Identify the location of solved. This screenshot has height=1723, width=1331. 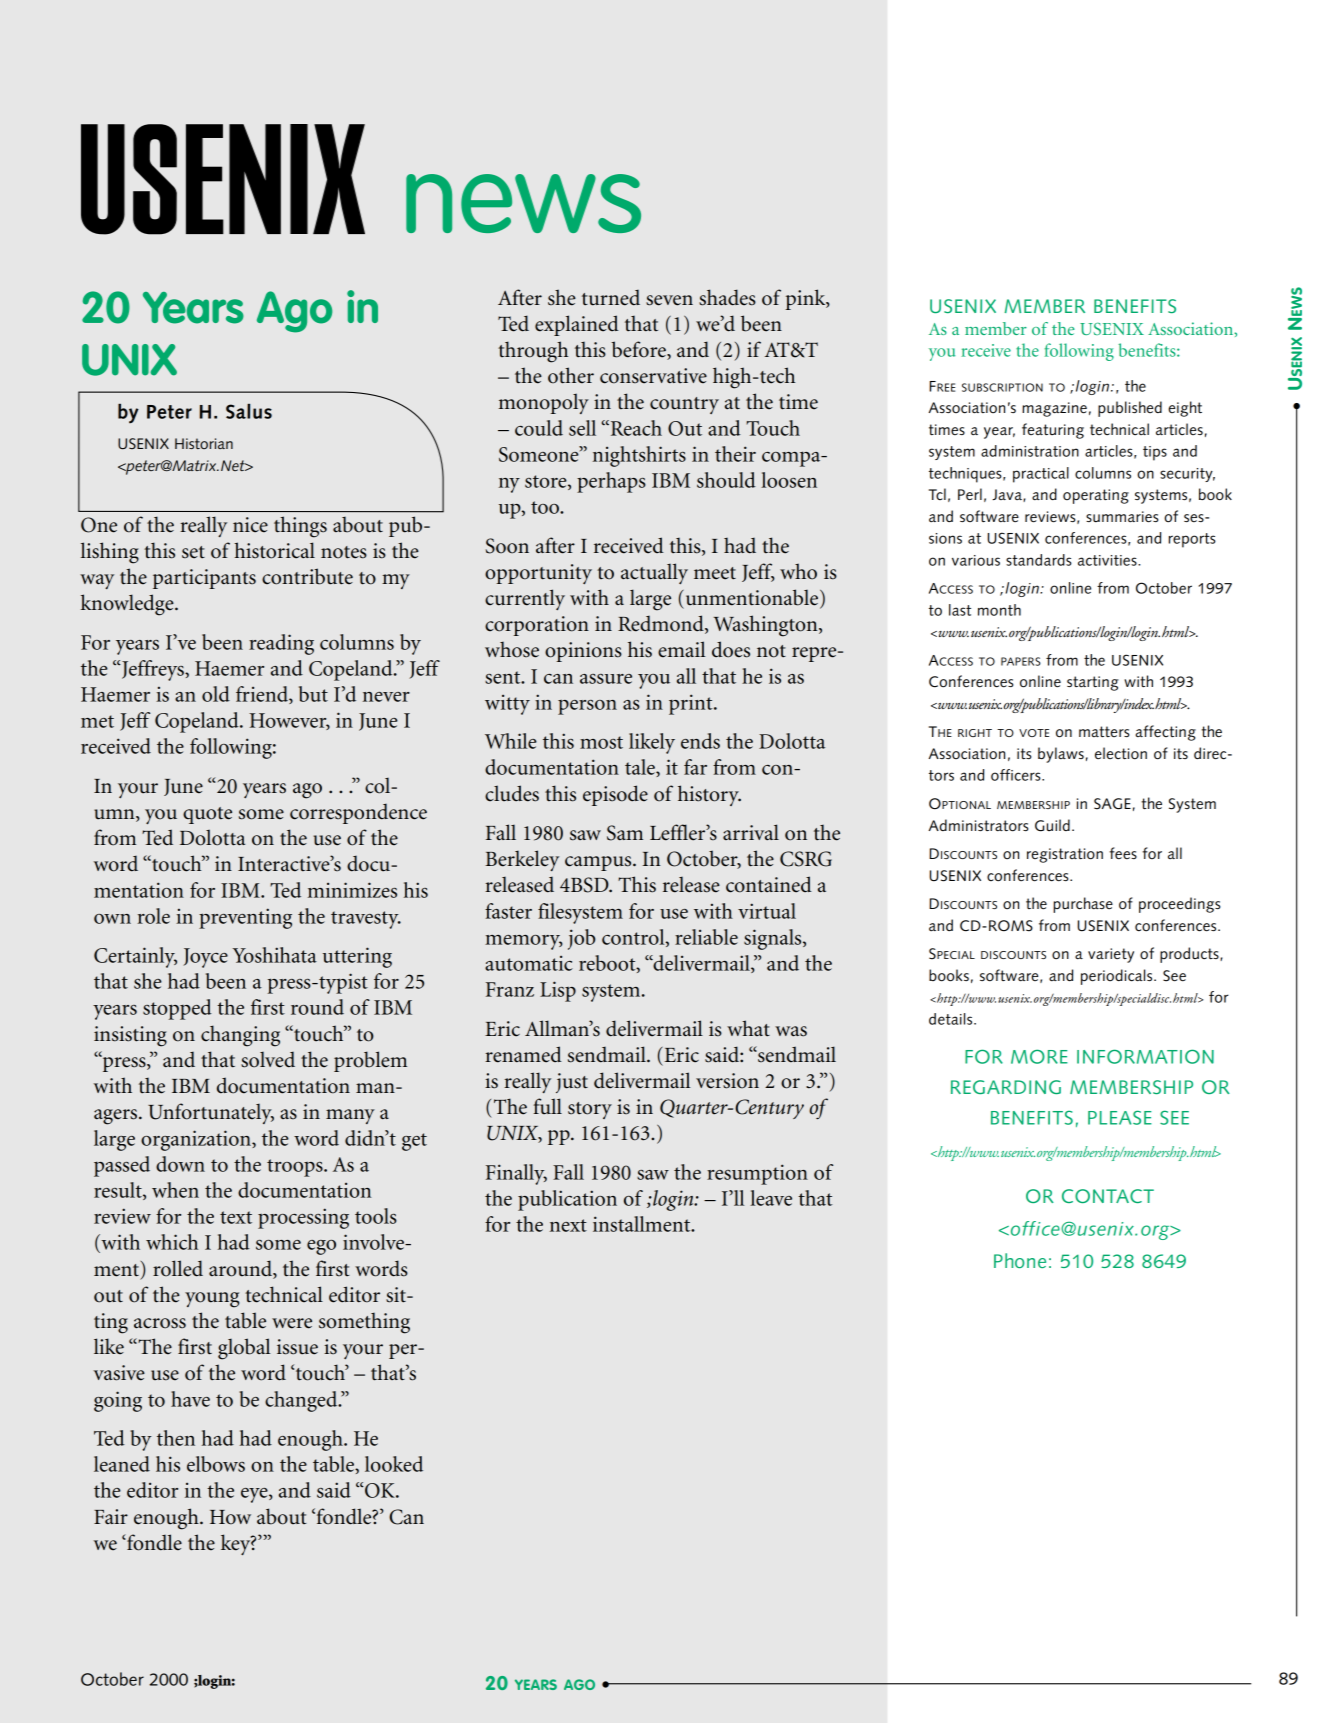
(268, 1059).
